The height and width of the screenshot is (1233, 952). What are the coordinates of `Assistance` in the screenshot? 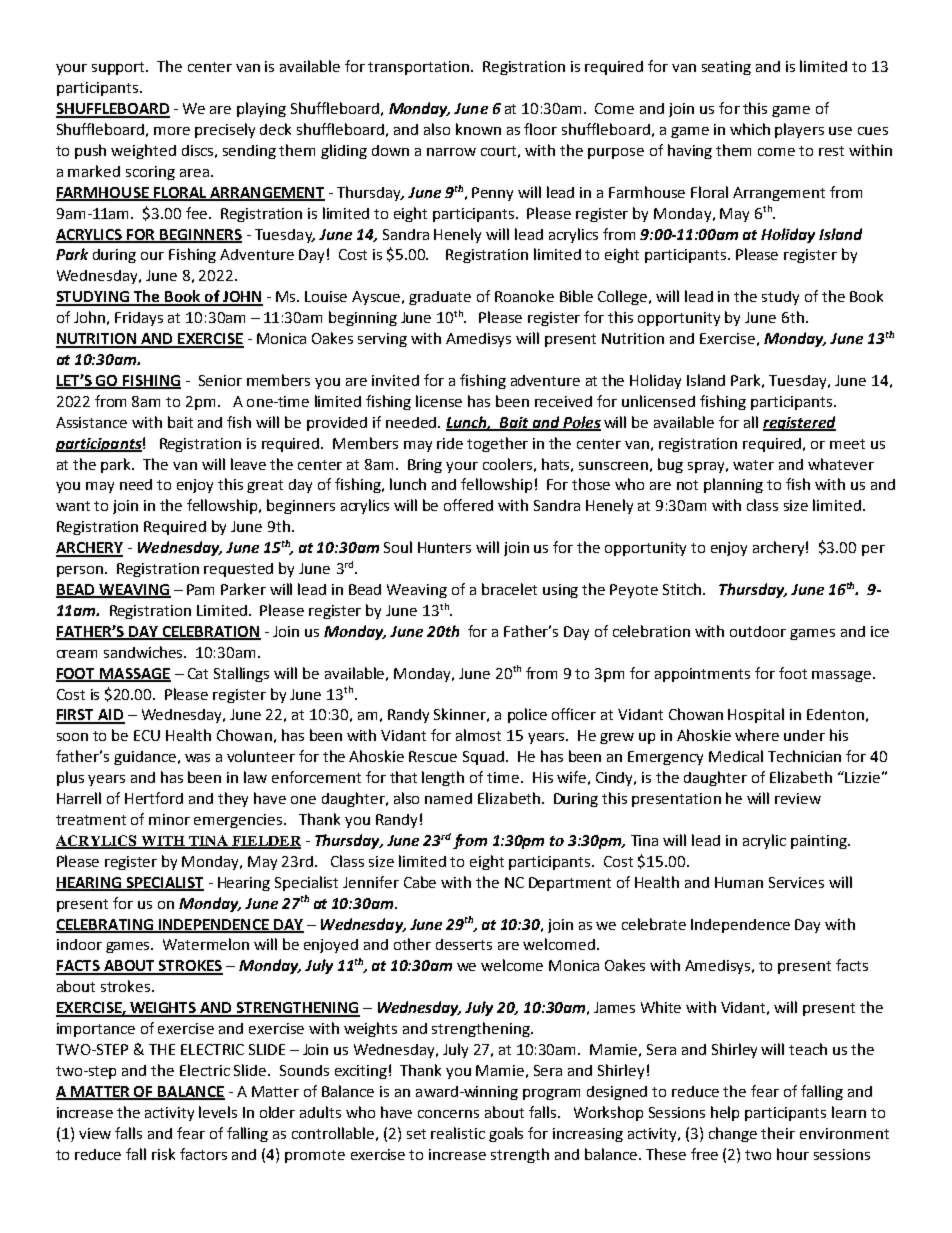 It's located at (91, 422).
